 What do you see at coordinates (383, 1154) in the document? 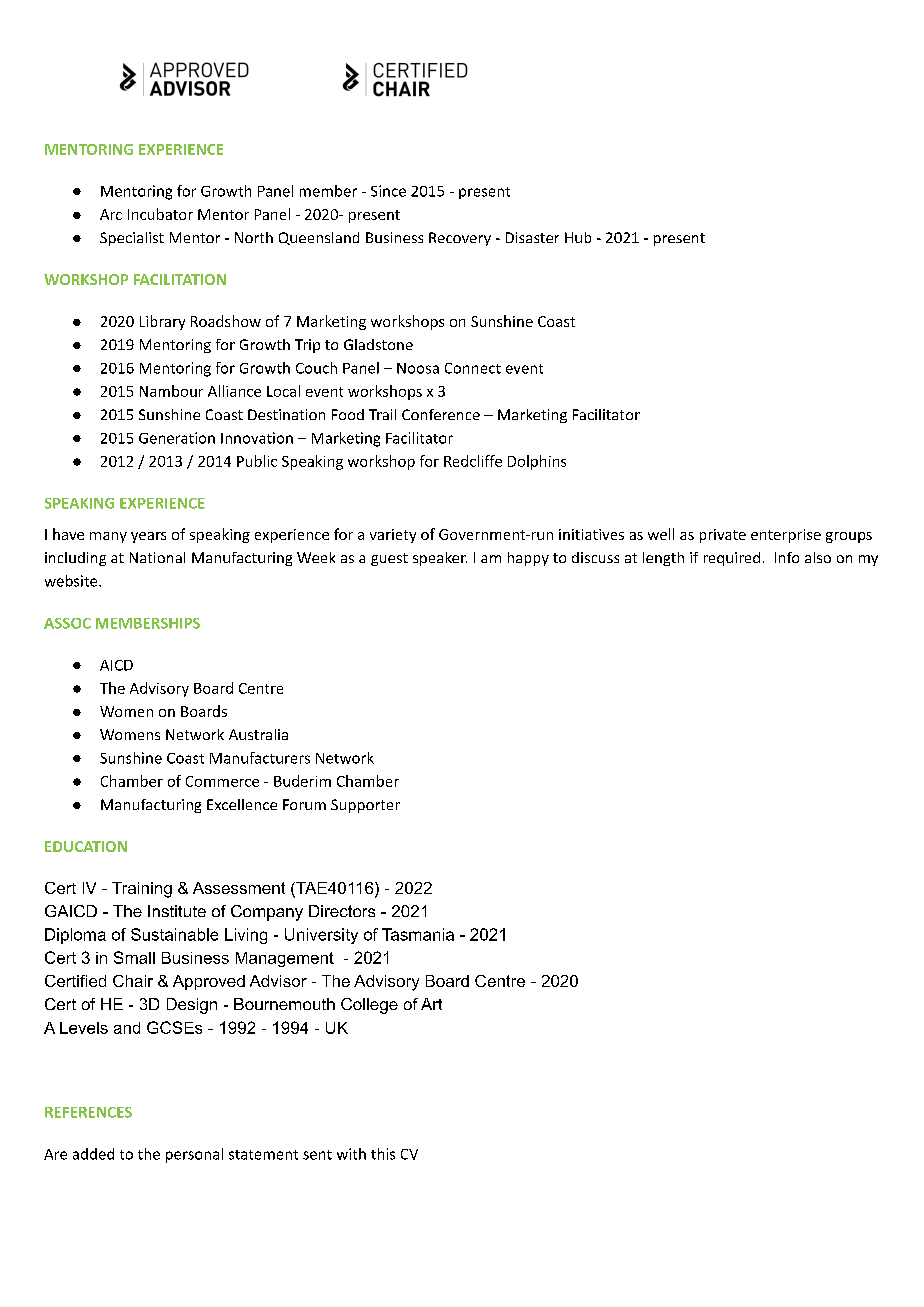
I see `this` at bounding box center [383, 1154].
